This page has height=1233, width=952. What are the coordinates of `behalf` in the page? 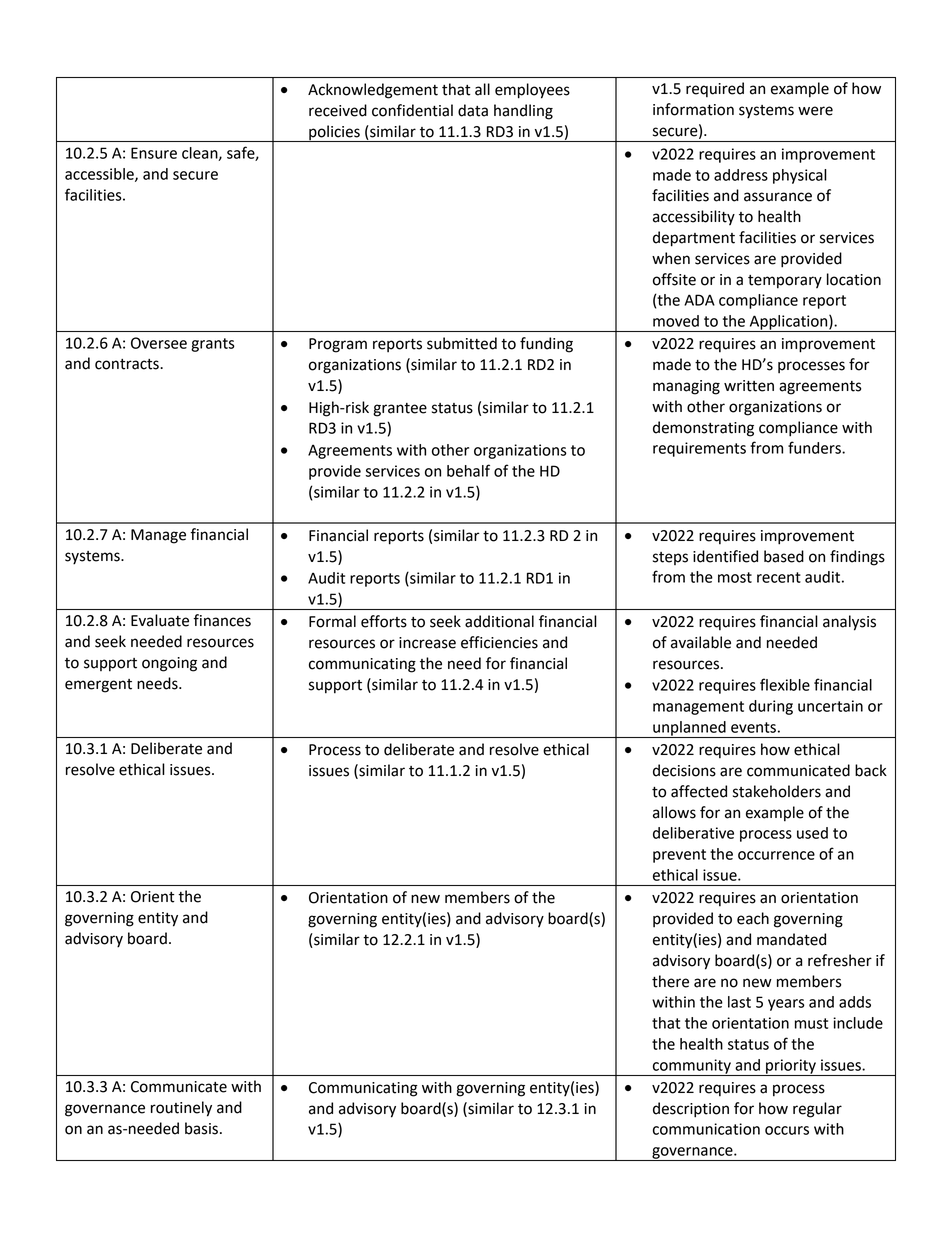 It's located at (468, 470).
